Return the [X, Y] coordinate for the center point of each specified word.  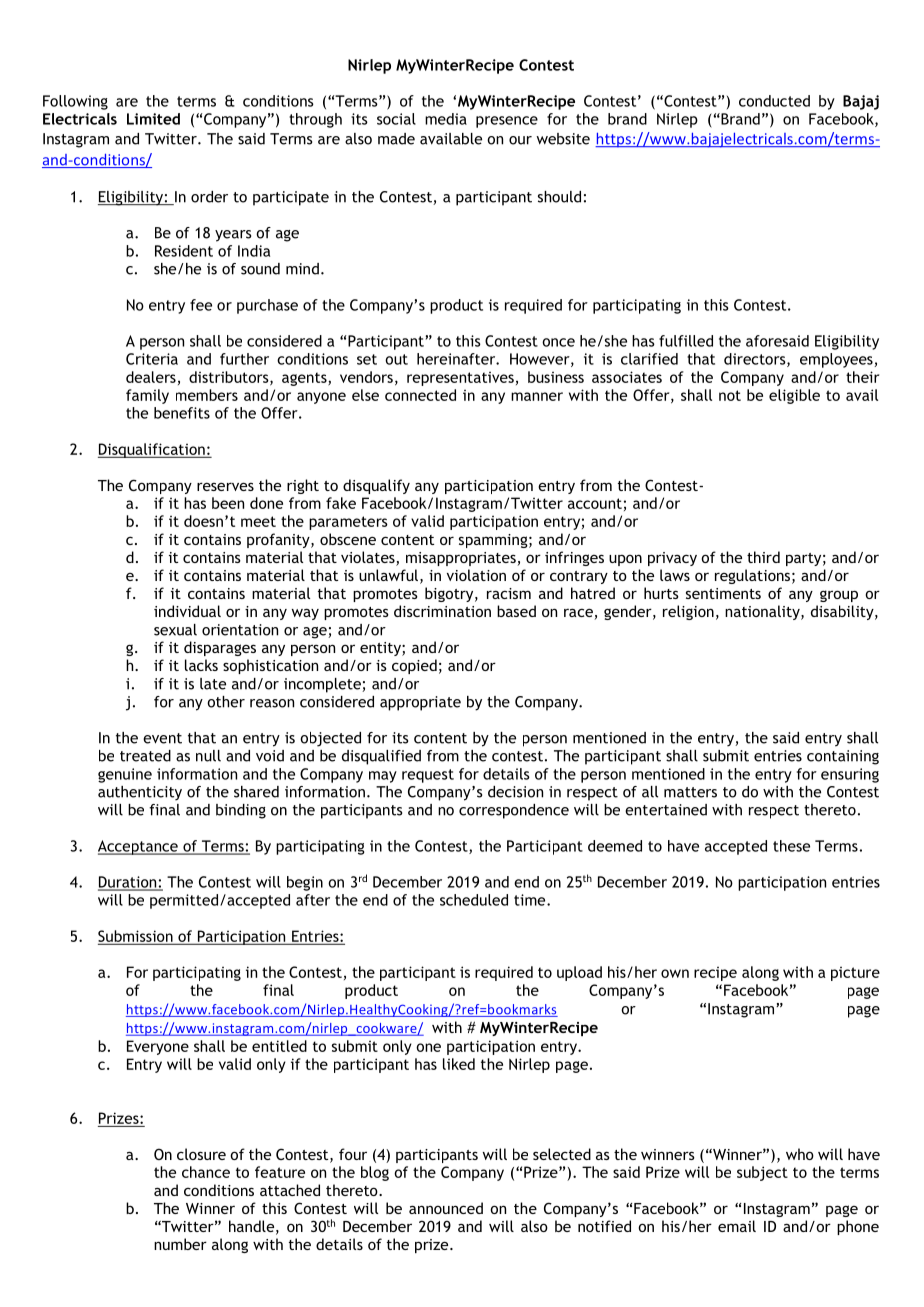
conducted [774, 101]
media [446, 119]
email [737, 1226]
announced [446, 1208]
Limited [153, 119]
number [180, 1244]
